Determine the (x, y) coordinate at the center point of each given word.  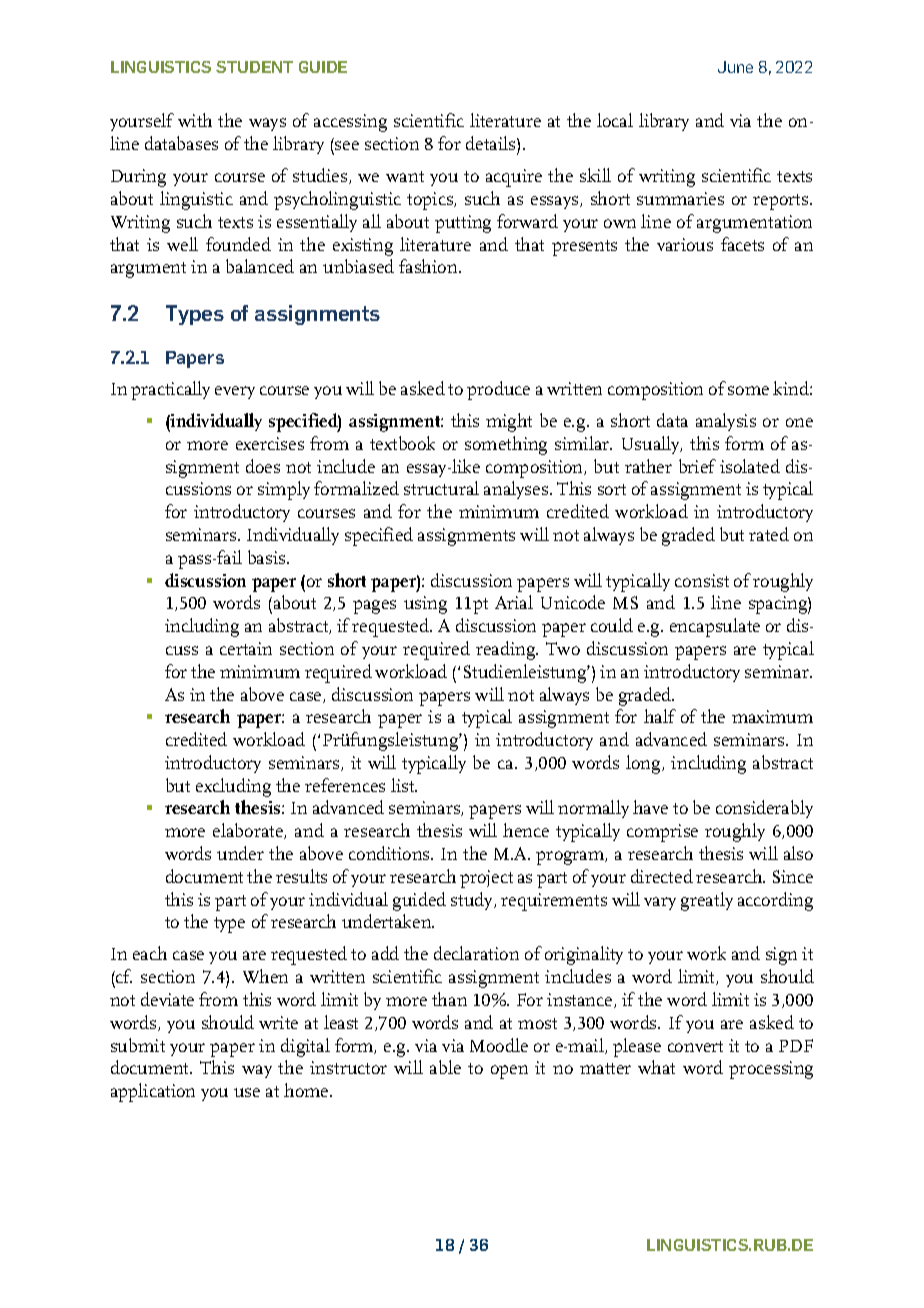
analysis (726, 422)
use (247, 1092)
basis (268, 557)
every (235, 392)
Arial (514, 602)
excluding (233, 787)
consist (702, 580)
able (445, 1067)
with (195, 120)
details (492, 143)
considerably (764, 809)
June (735, 67)
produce (498, 390)
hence (526, 830)
